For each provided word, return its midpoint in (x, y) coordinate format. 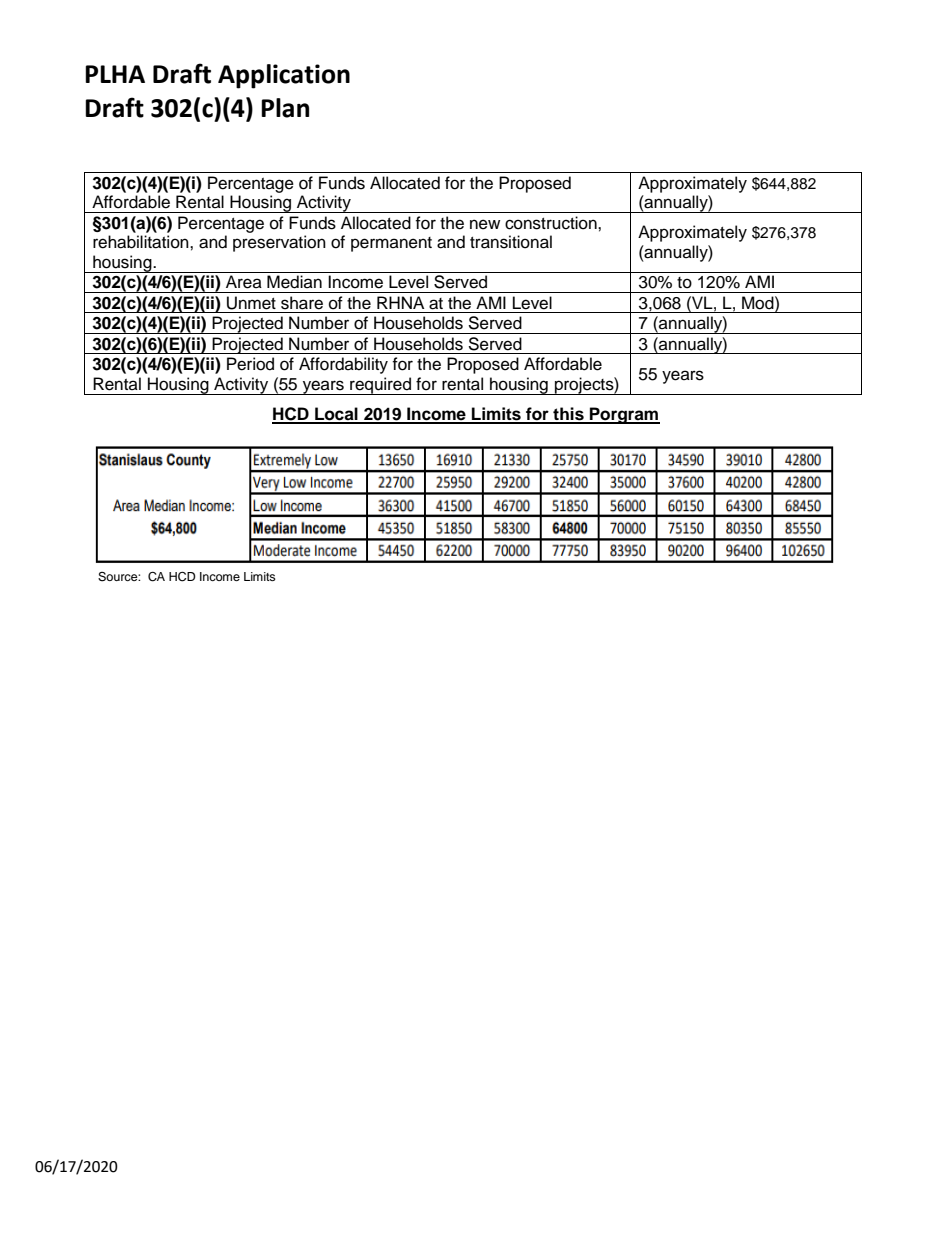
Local (336, 415)
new (485, 224)
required (381, 386)
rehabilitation (142, 242)
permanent (391, 244)
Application (284, 76)
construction (552, 223)
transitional (511, 242)
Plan (285, 108)
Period (250, 364)
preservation (279, 243)
